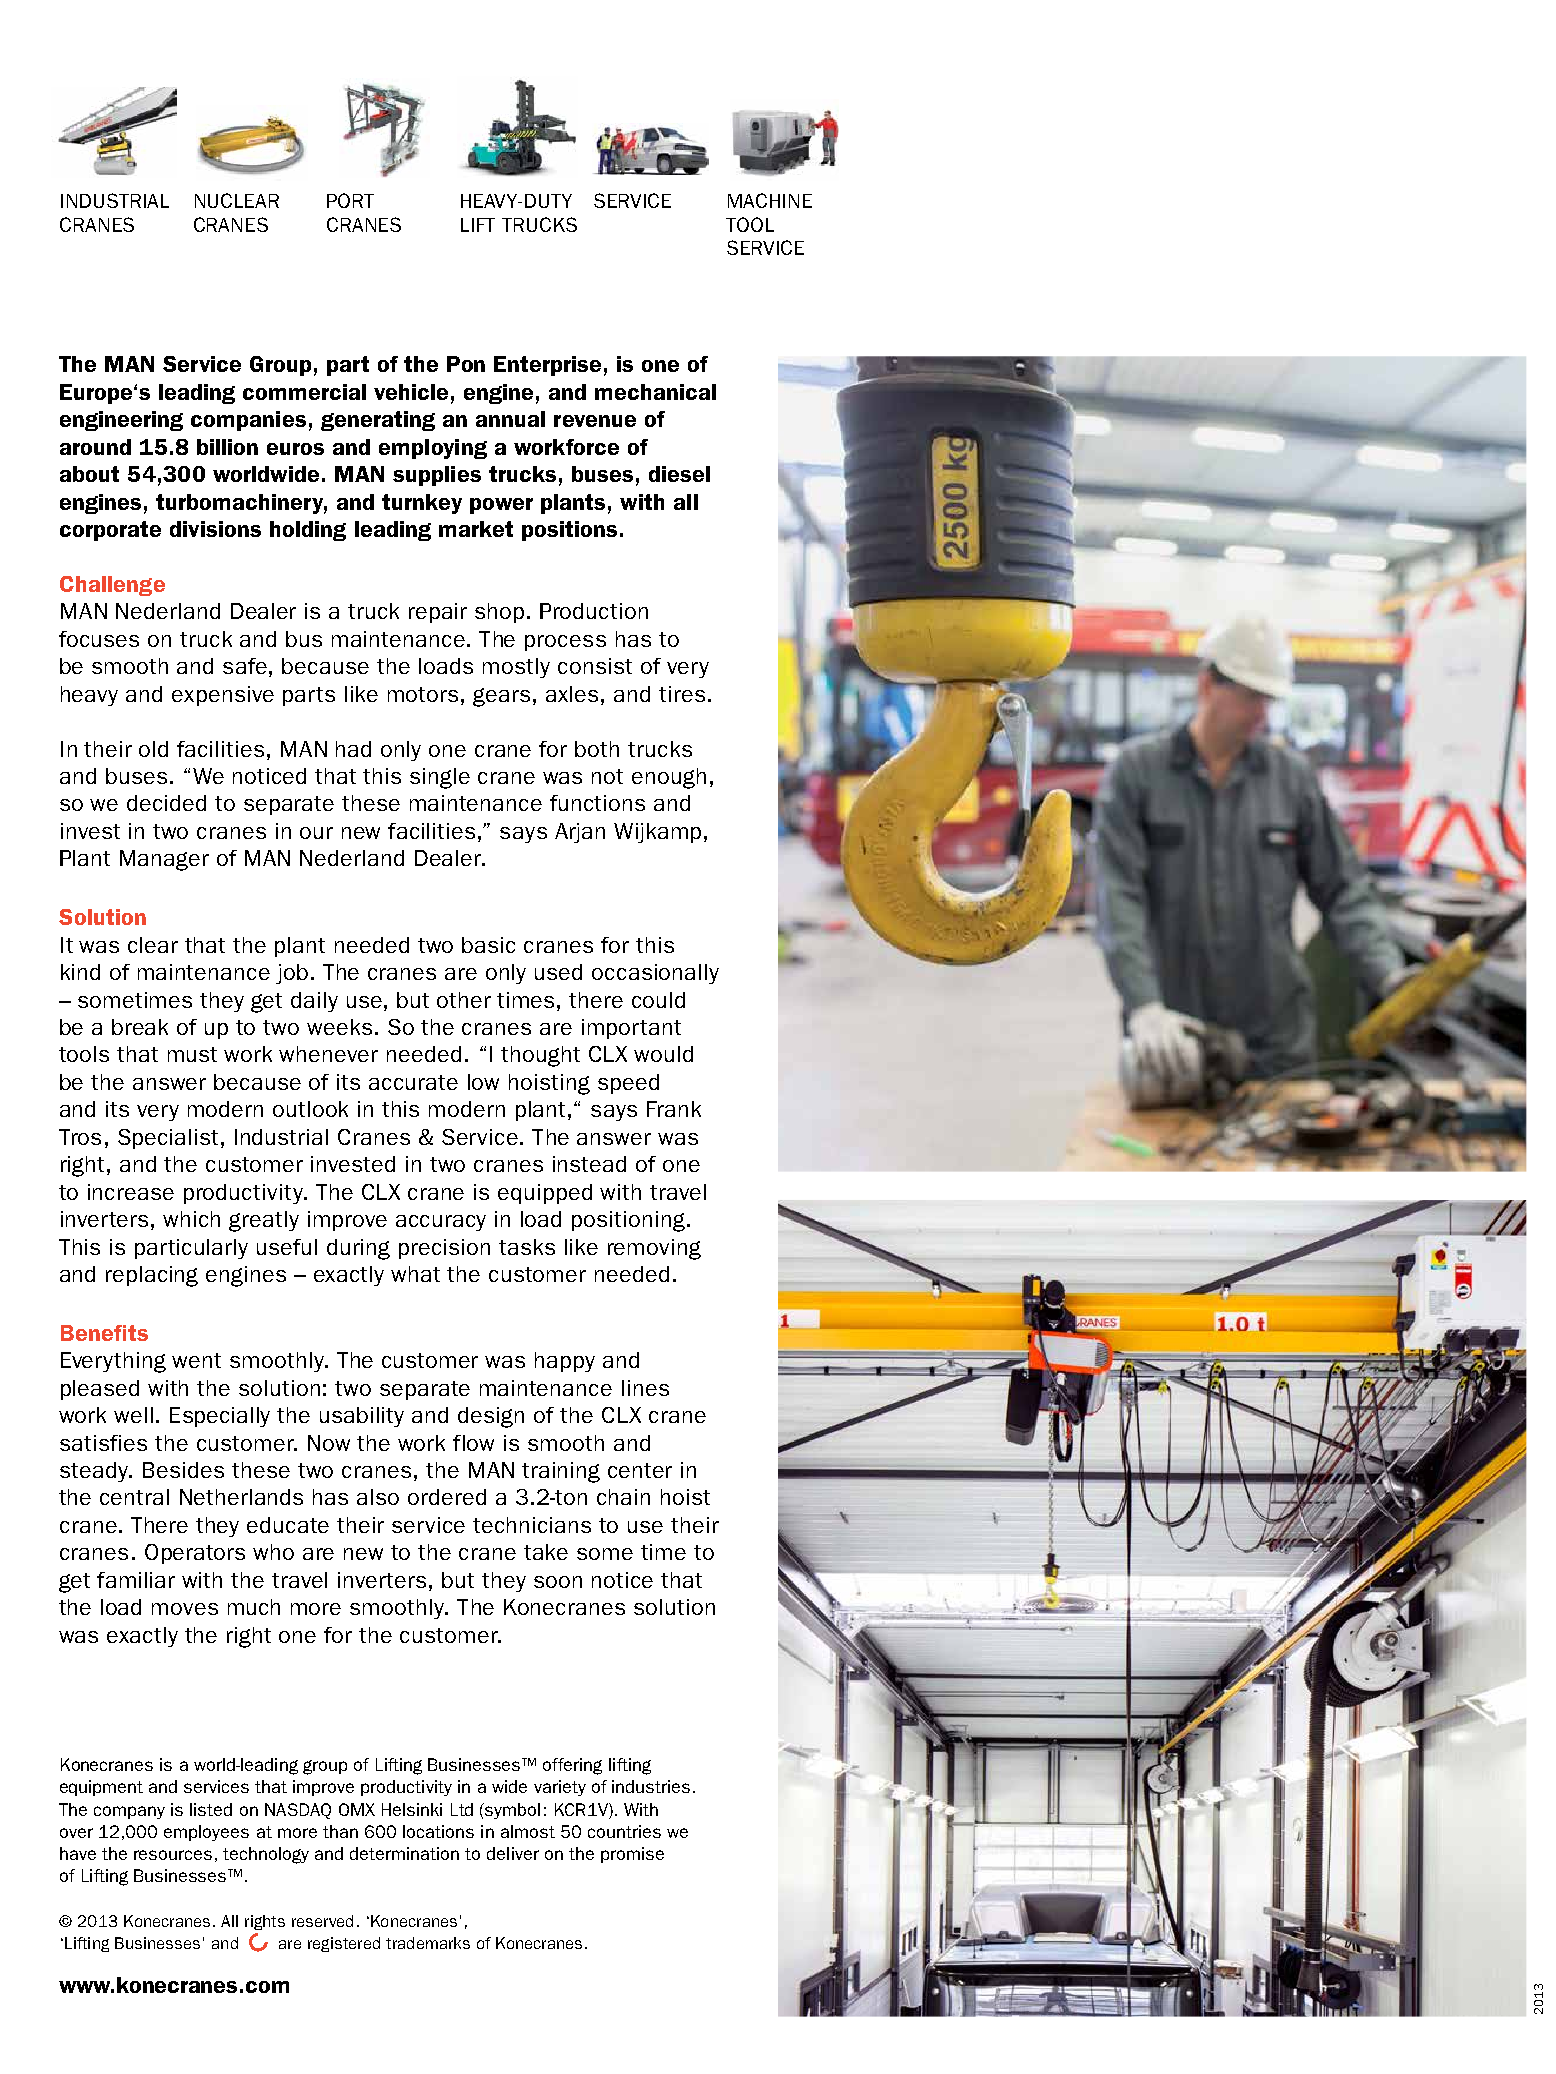  Describe the element at coordinates (314, 1002) in the document. I see `daily` at that location.
